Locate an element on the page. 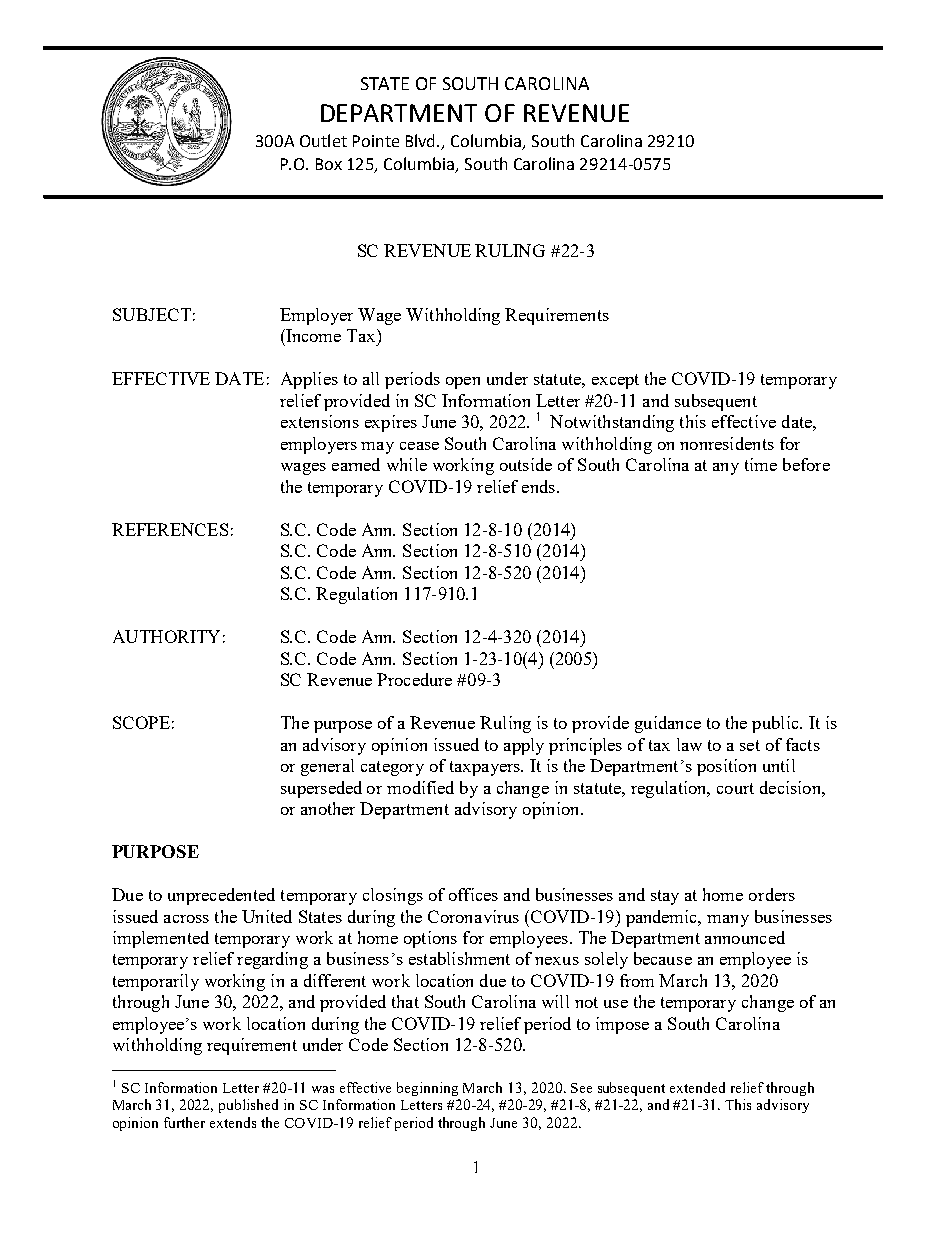  time is located at coordinates (761, 464).
